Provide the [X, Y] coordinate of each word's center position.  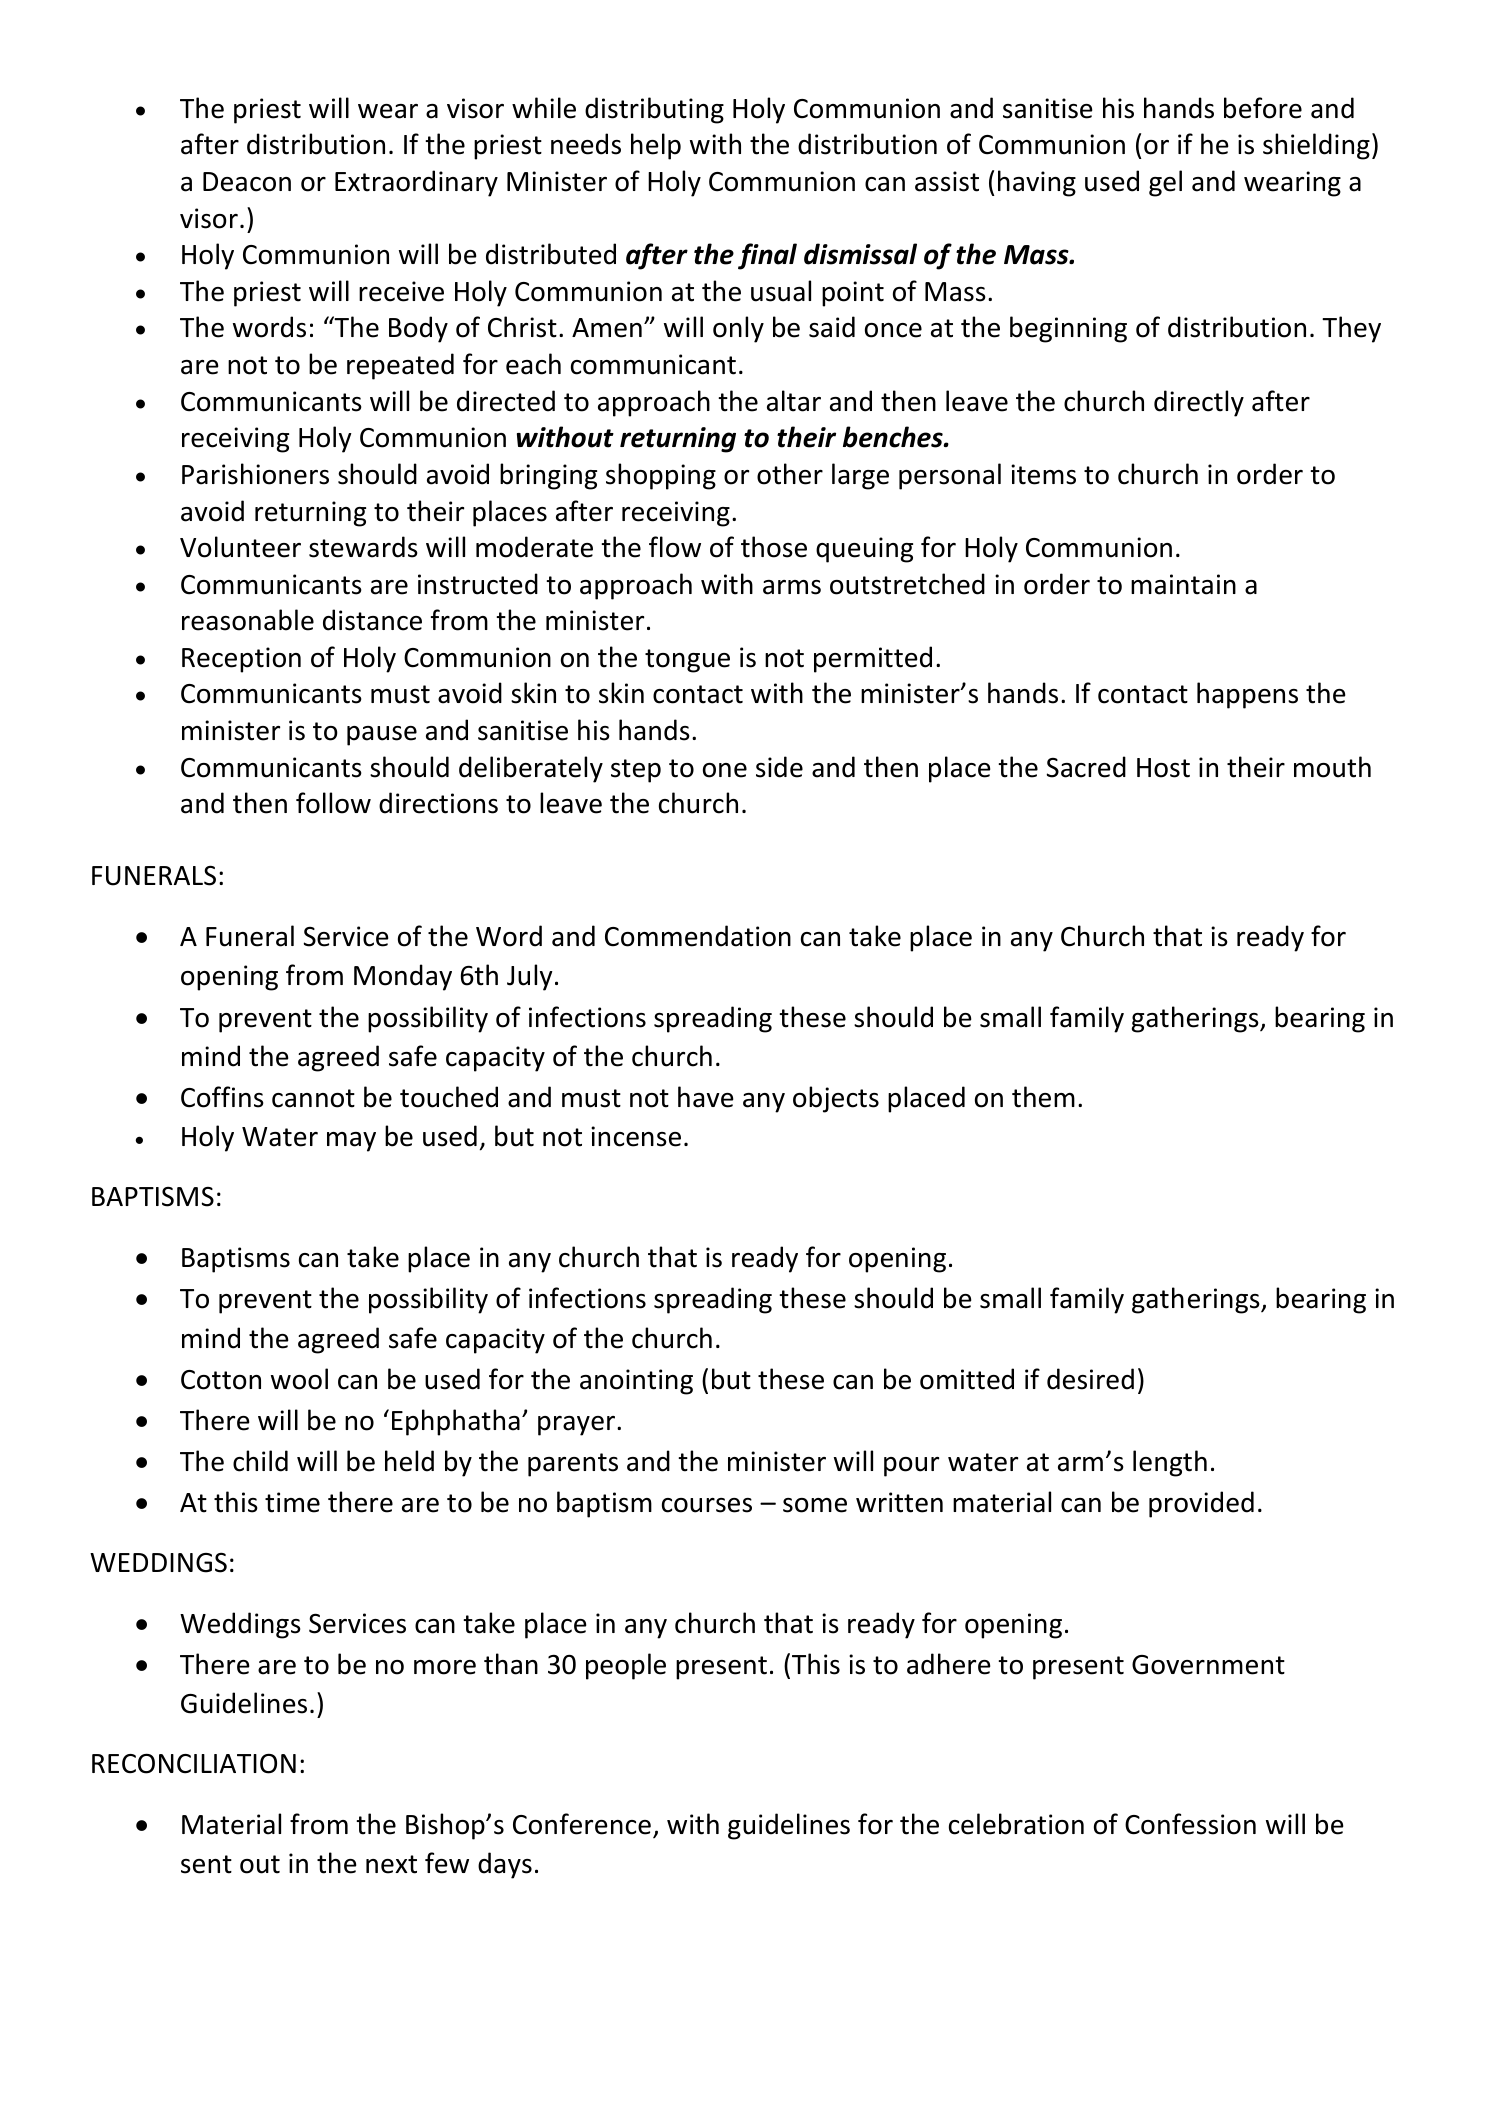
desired [1090, 1379]
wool [299, 1379]
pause [382, 736]
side [779, 767]
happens [1247, 695]
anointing [636, 1382]
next [391, 1864]
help [656, 146]
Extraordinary [416, 183]
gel [1165, 183]
